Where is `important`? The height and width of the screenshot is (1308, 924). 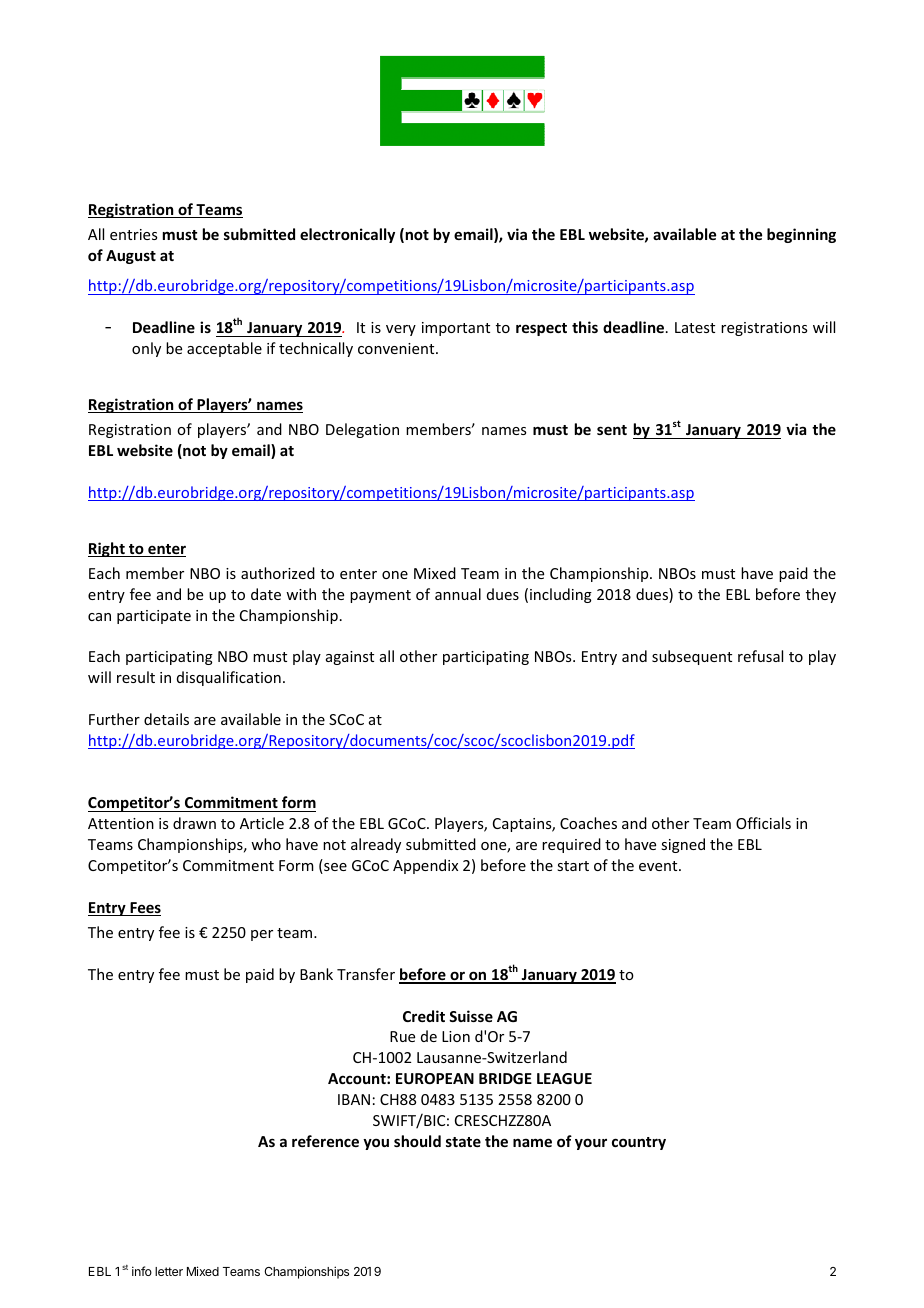 important is located at coordinates (456, 329).
